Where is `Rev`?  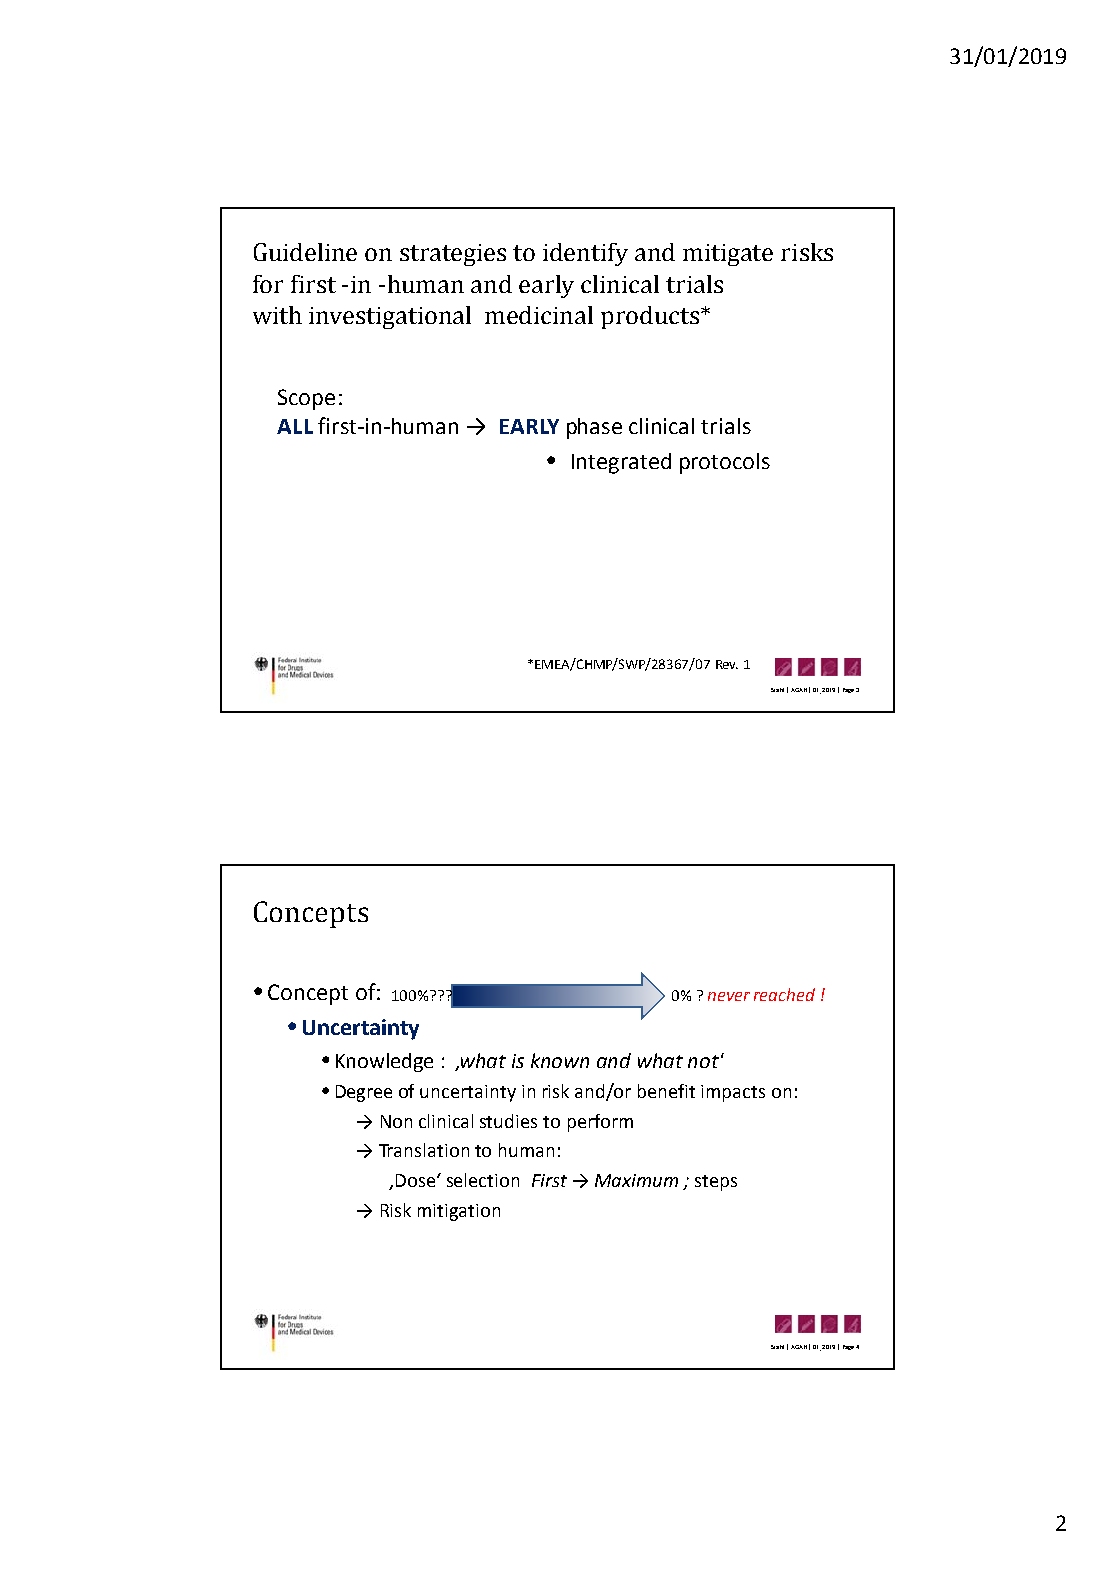 Rev is located at coordinates (727, 664).
